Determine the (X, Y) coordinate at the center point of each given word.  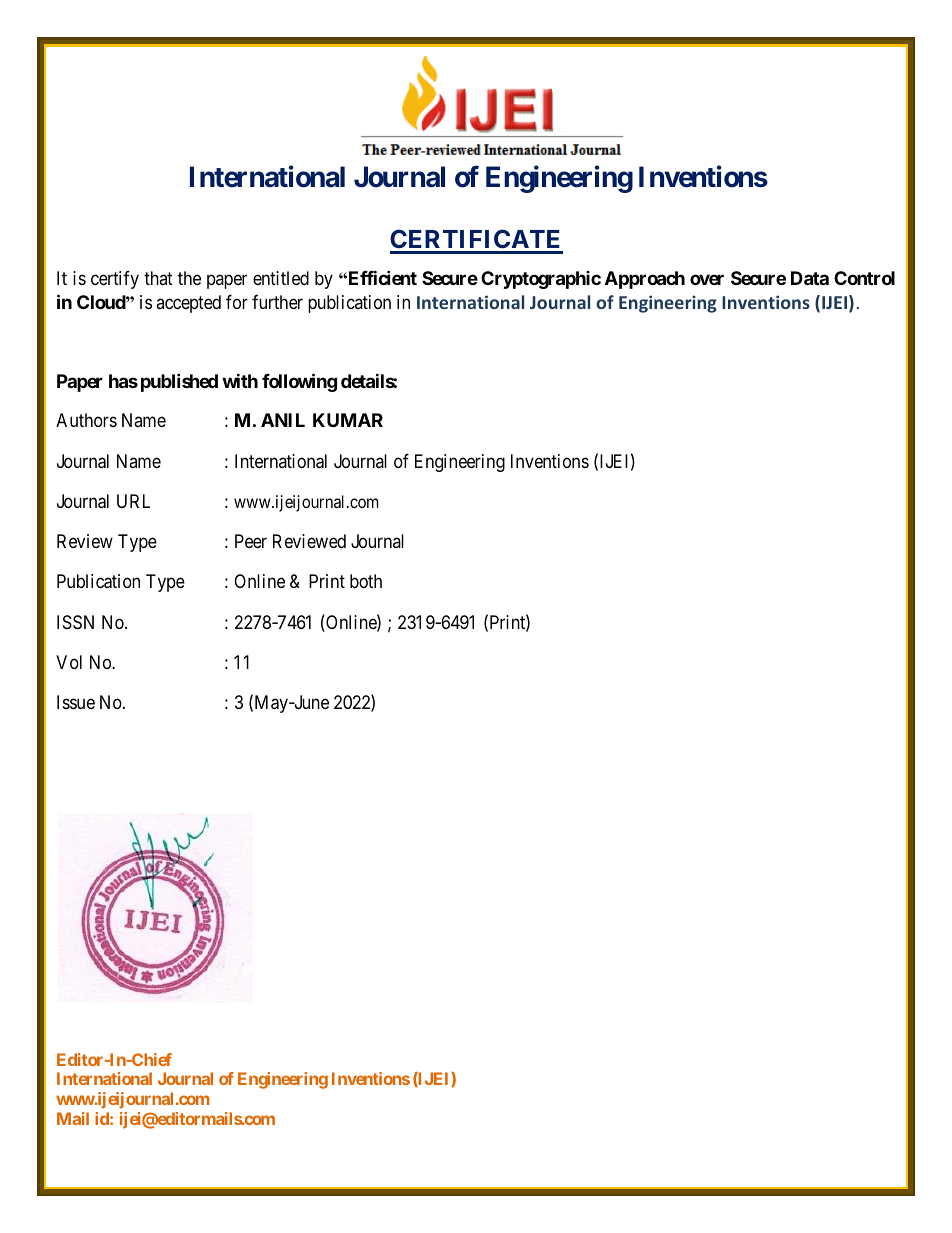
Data (810, 278)
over (707, 279)
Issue (76, 702)
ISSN (75, 622)
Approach (645, 280)
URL (133, 501)
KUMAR (348, 420)
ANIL (283, 420)
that (158, 278)
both (366, 581)
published (179, 382)
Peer (251, 541)
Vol (69, 662)
